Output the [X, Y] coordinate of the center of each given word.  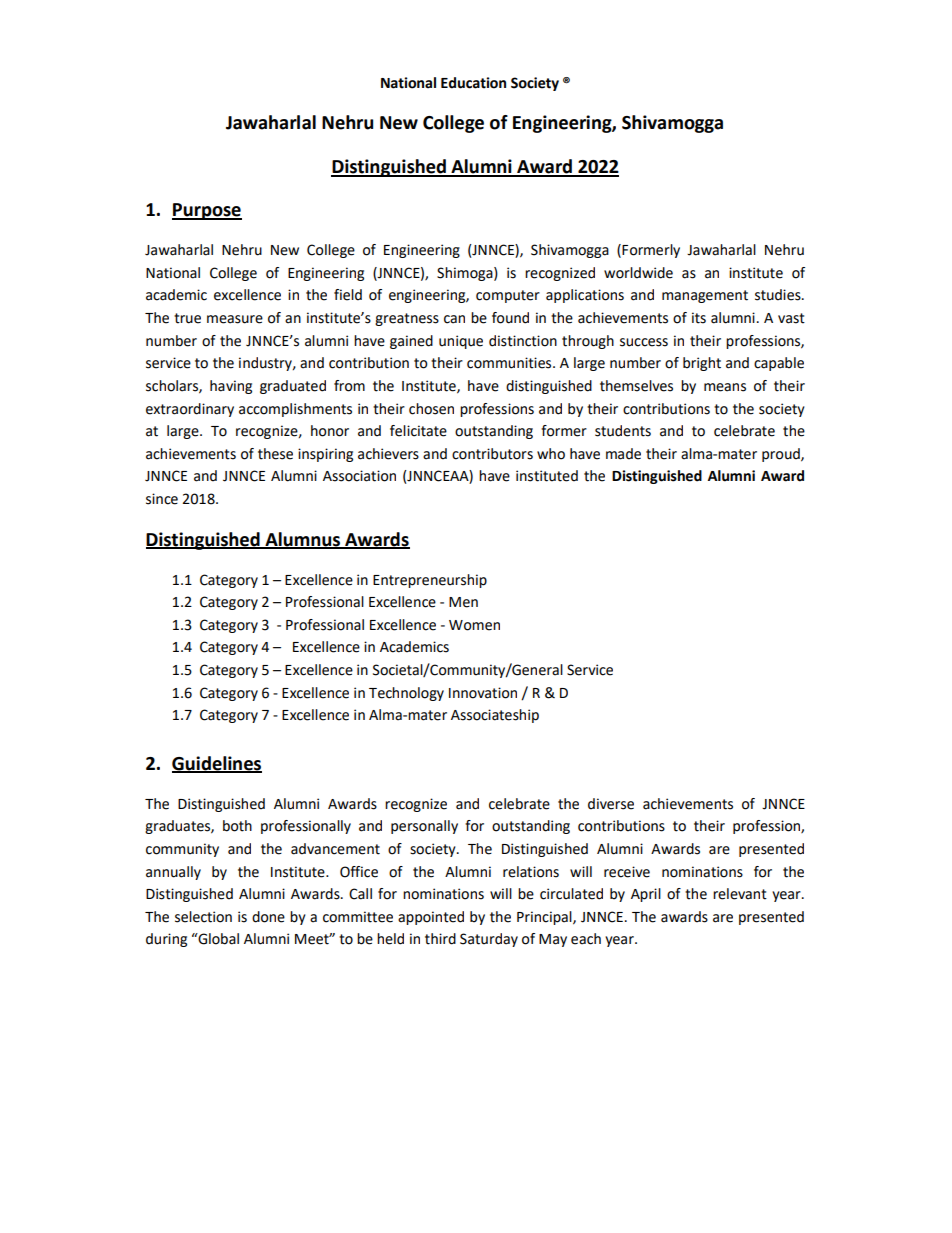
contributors [492, 454]
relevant [740, 894]
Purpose [207, 211]
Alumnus [302, 540]
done [268, 917]
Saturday [489, 940]
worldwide [638, 273]
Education [473, 83]
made [623, 454]
